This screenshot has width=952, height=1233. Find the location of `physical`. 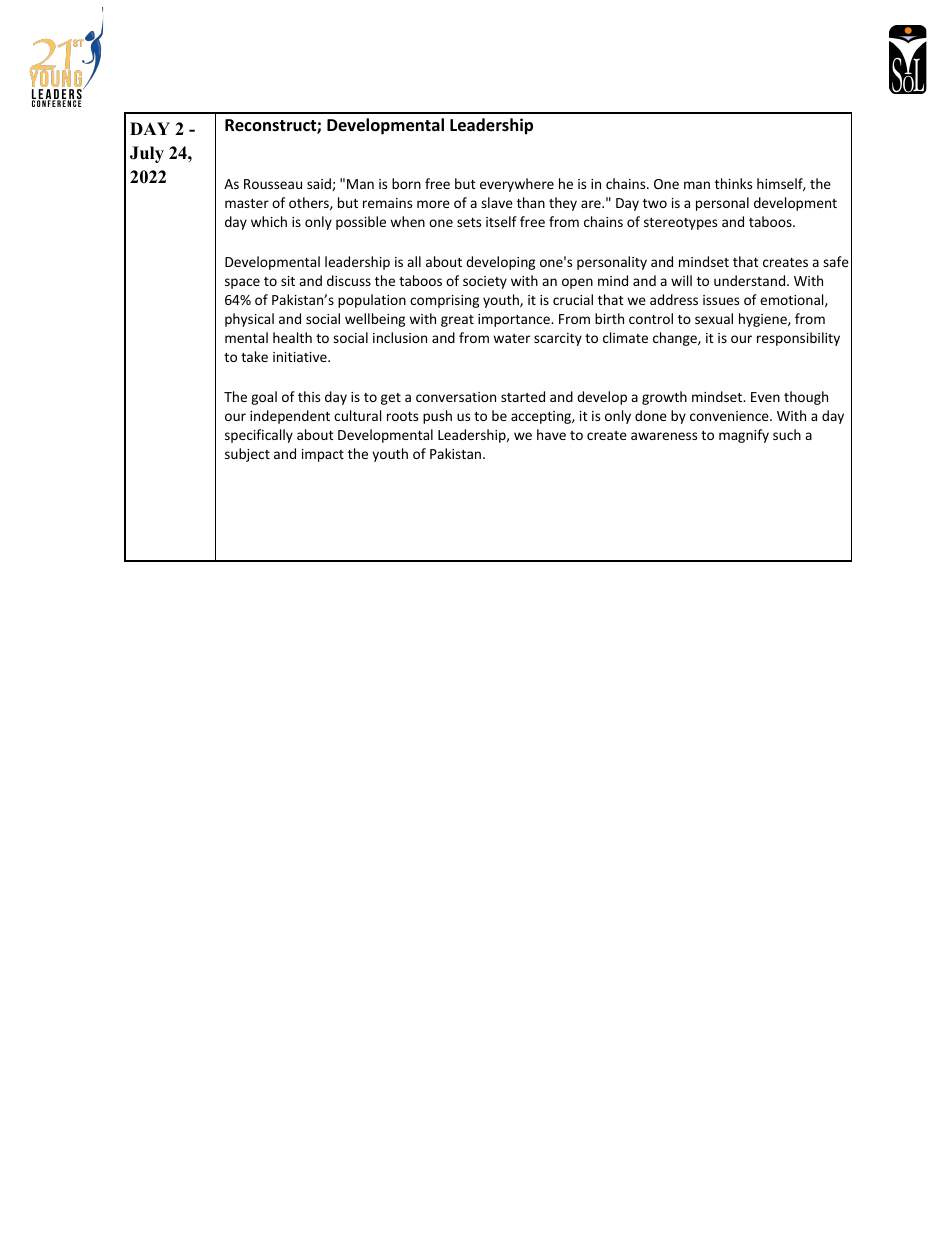

physical is located at coordinates (249, 320).
